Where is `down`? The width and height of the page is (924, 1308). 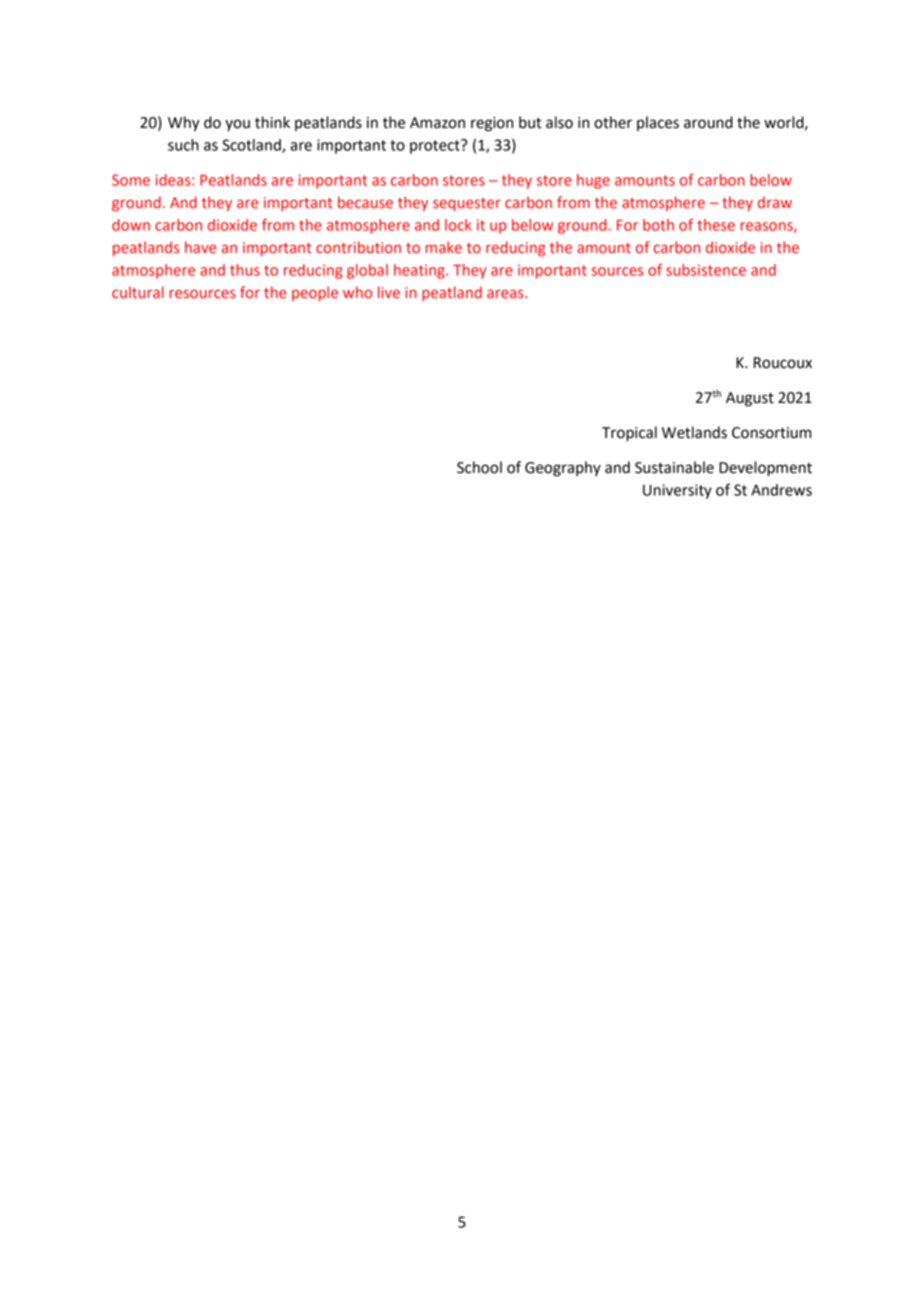 down is located at coordinates (131, 225).
